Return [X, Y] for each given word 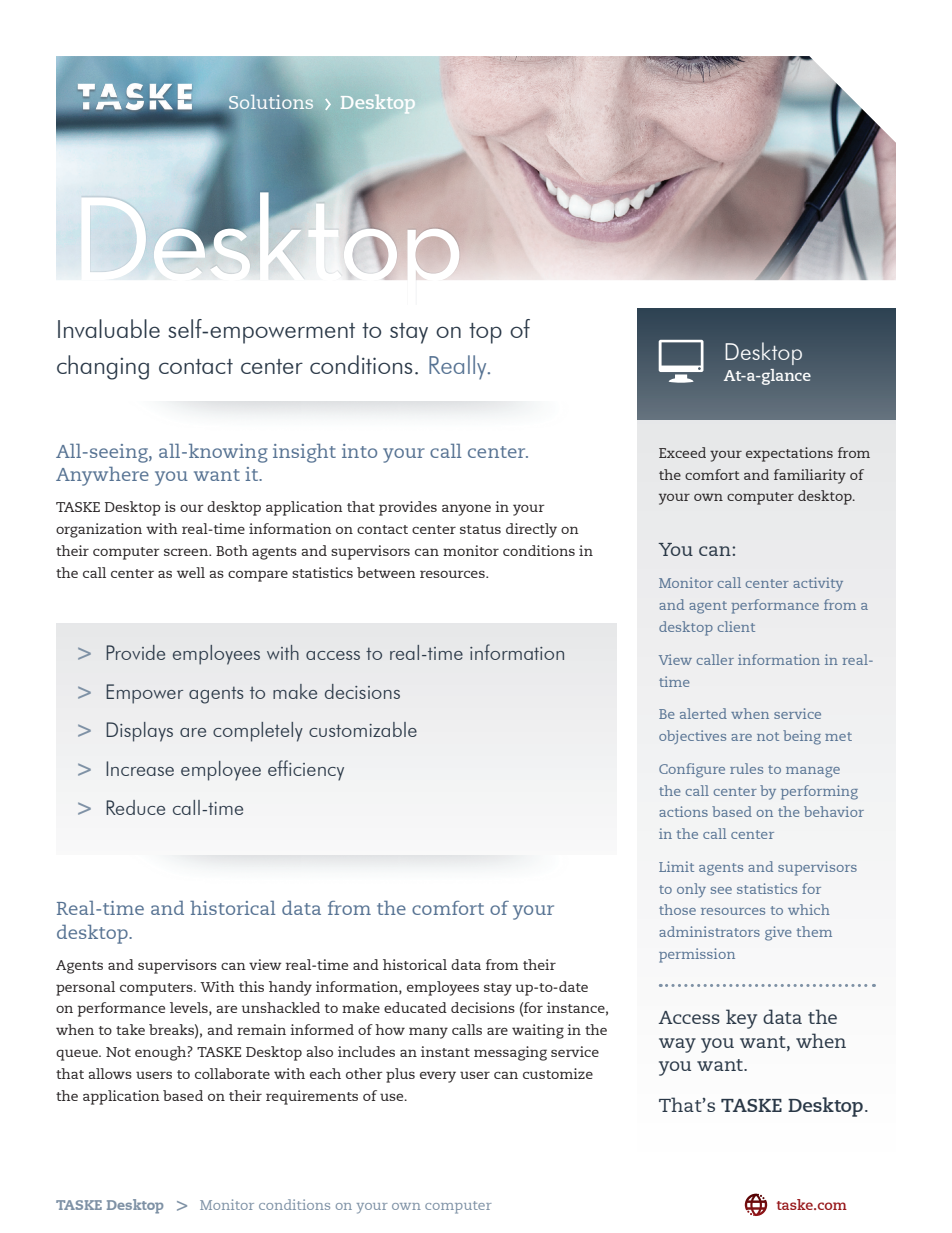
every [438, 1077]
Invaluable [109, 328]
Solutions [271, 102]
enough [160, 1053]
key [741, 1019]
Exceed [682, 452]
